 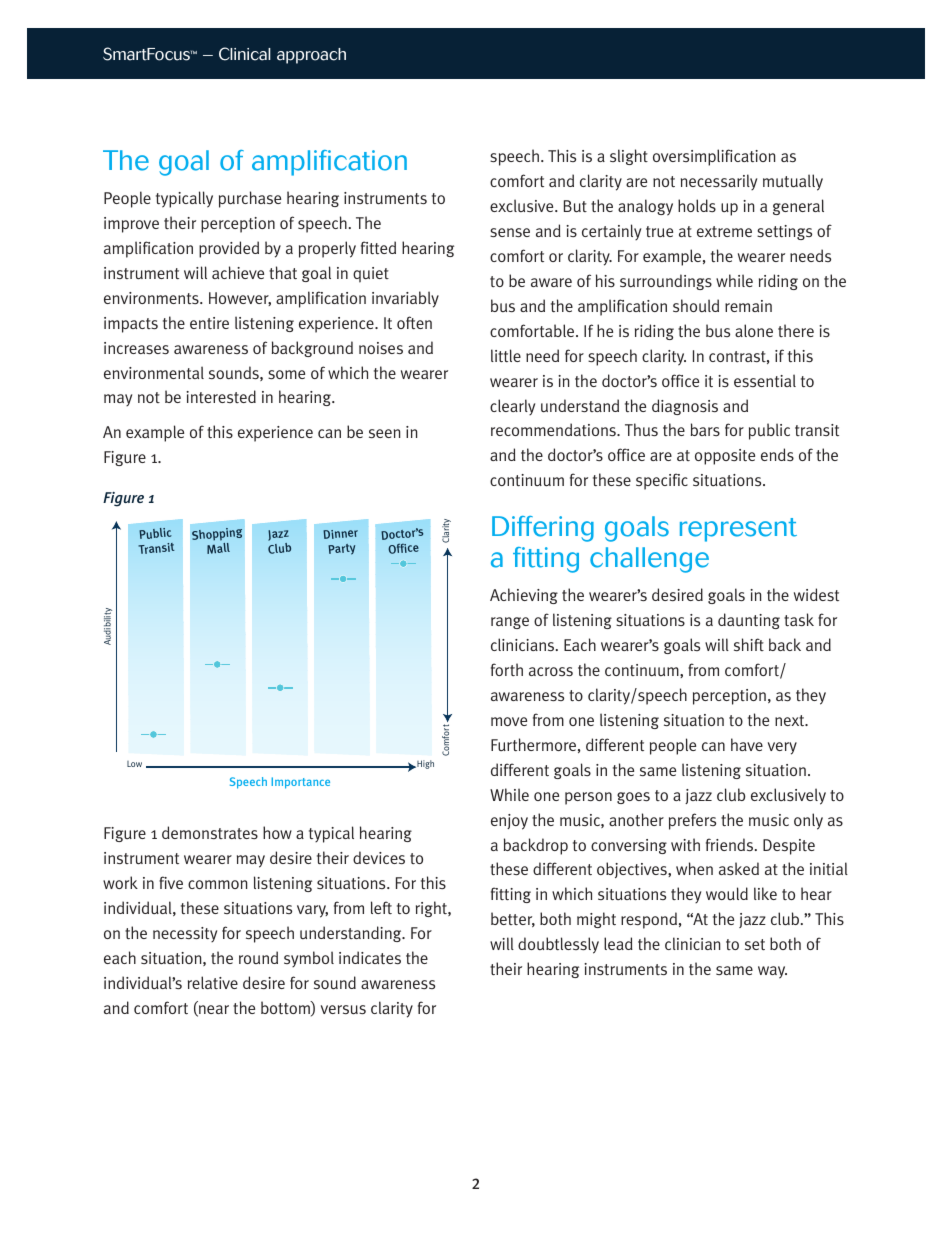 What do you see at coordinates (221, 396) in the image?
I see `interested` at bounding box center [221, 396].
